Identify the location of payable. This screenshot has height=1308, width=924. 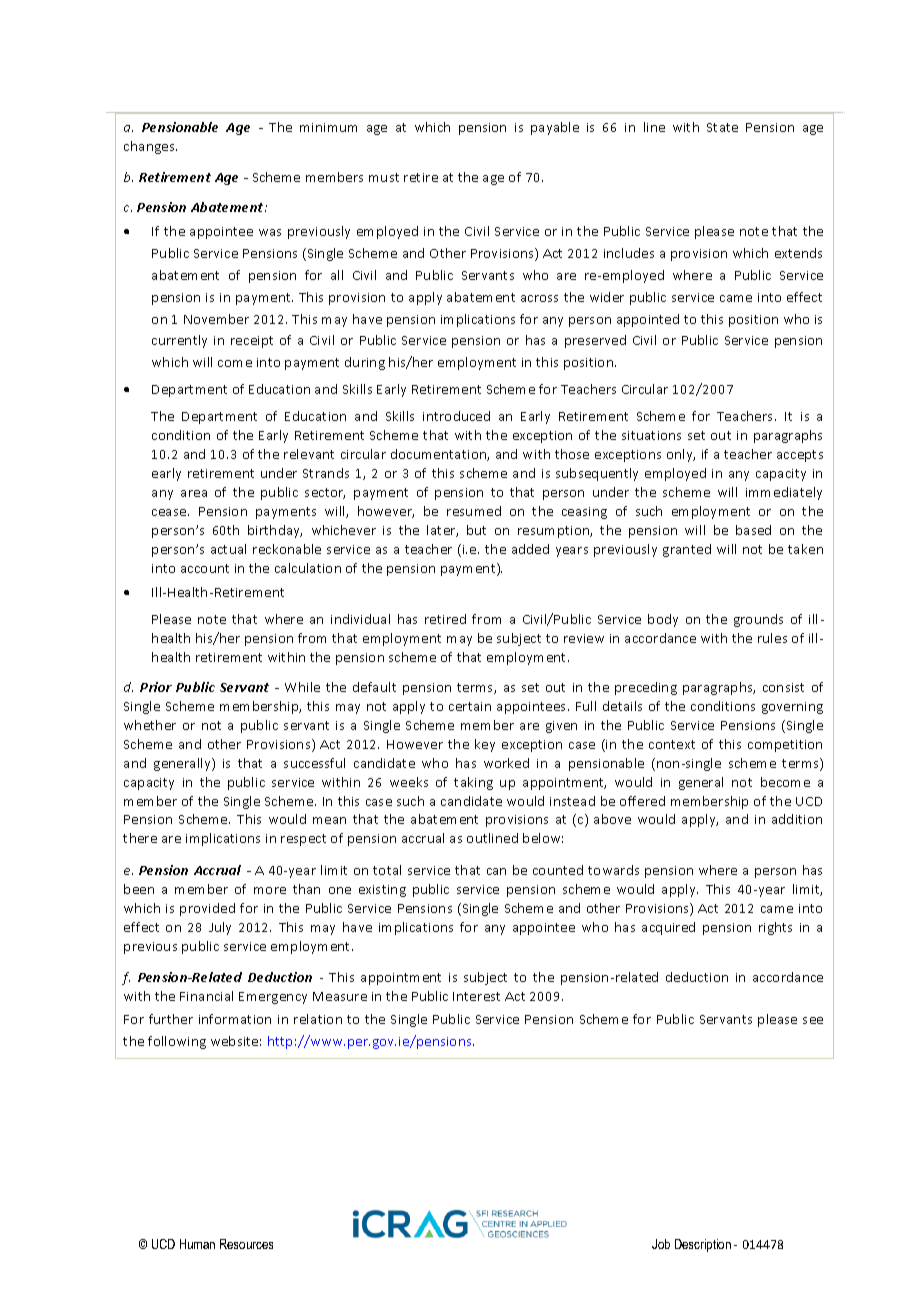
(555, 128).
